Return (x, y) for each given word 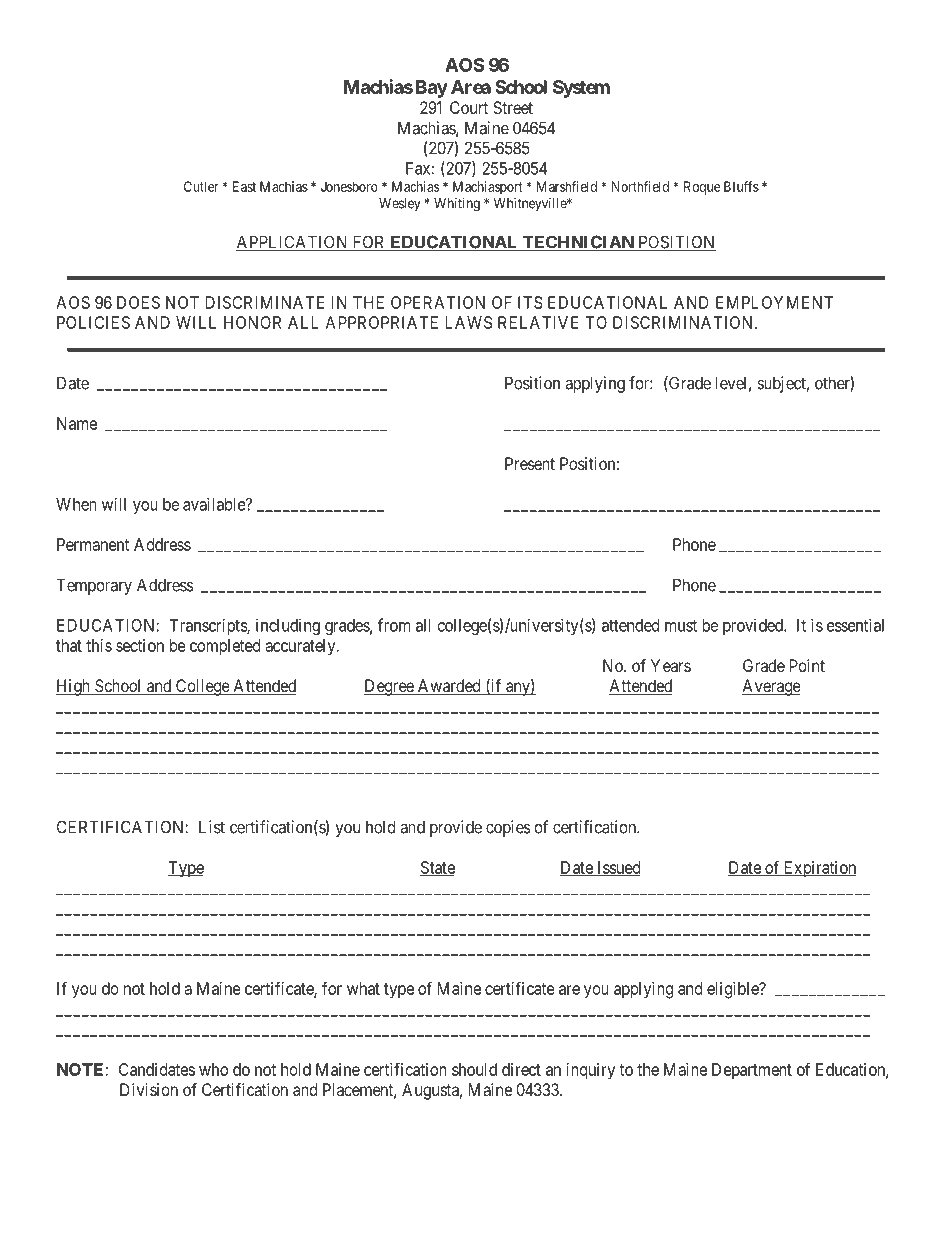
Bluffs (741, 186)
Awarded (449, 687)
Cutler (201, 186)
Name (77, 423)
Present (530, 463)
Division (149, 1089)
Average (771, 687)
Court (469, 107)
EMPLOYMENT (774, 302)
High (74, 687)
